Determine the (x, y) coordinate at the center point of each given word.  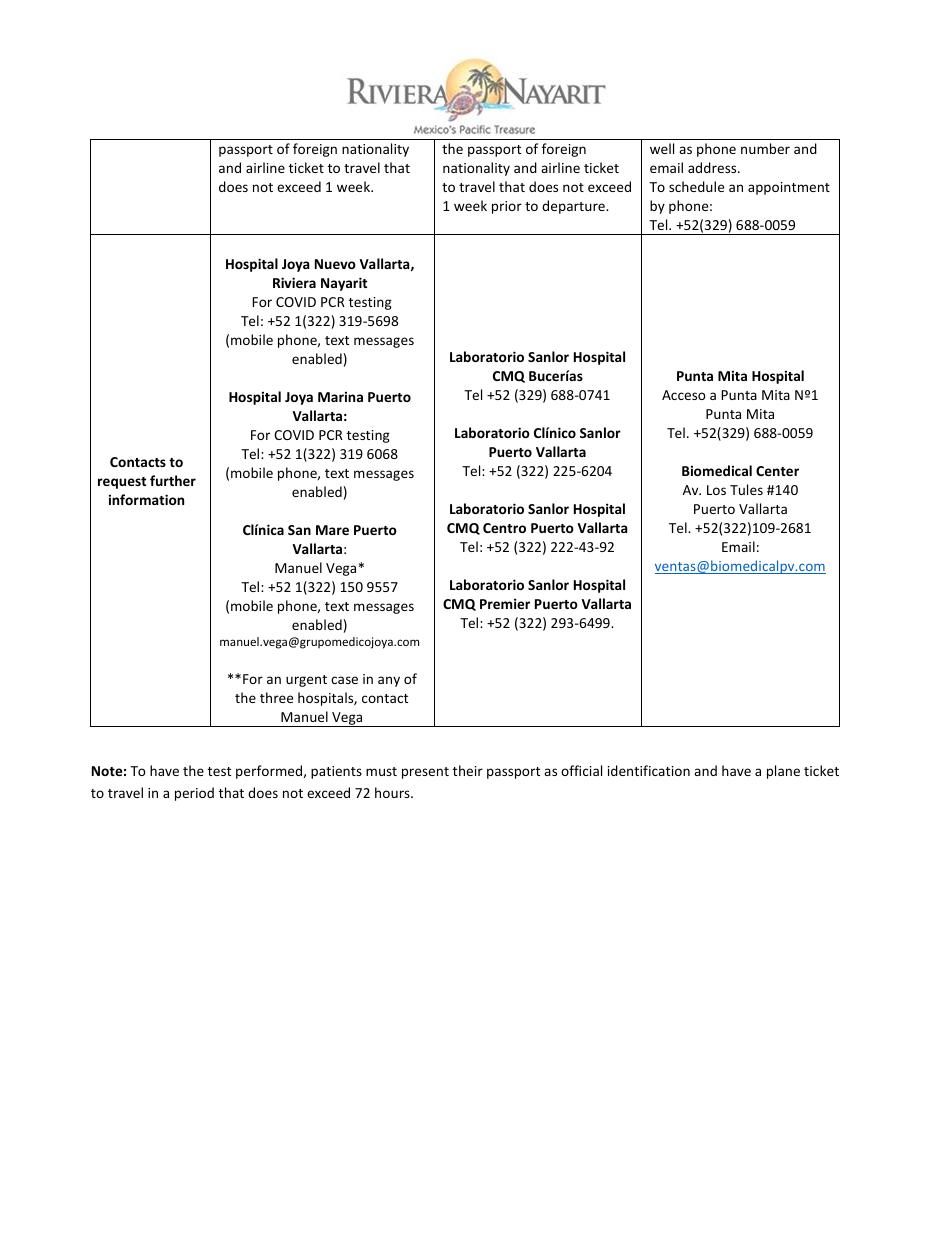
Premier (505, 603)
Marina (340, 396)
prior (507, 207)
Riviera (294, 282)
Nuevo (335, 264)
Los (716, 490)
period (194, 794)
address (713, 167)
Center (777, 471)
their (468, 770)
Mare (332, 530)
